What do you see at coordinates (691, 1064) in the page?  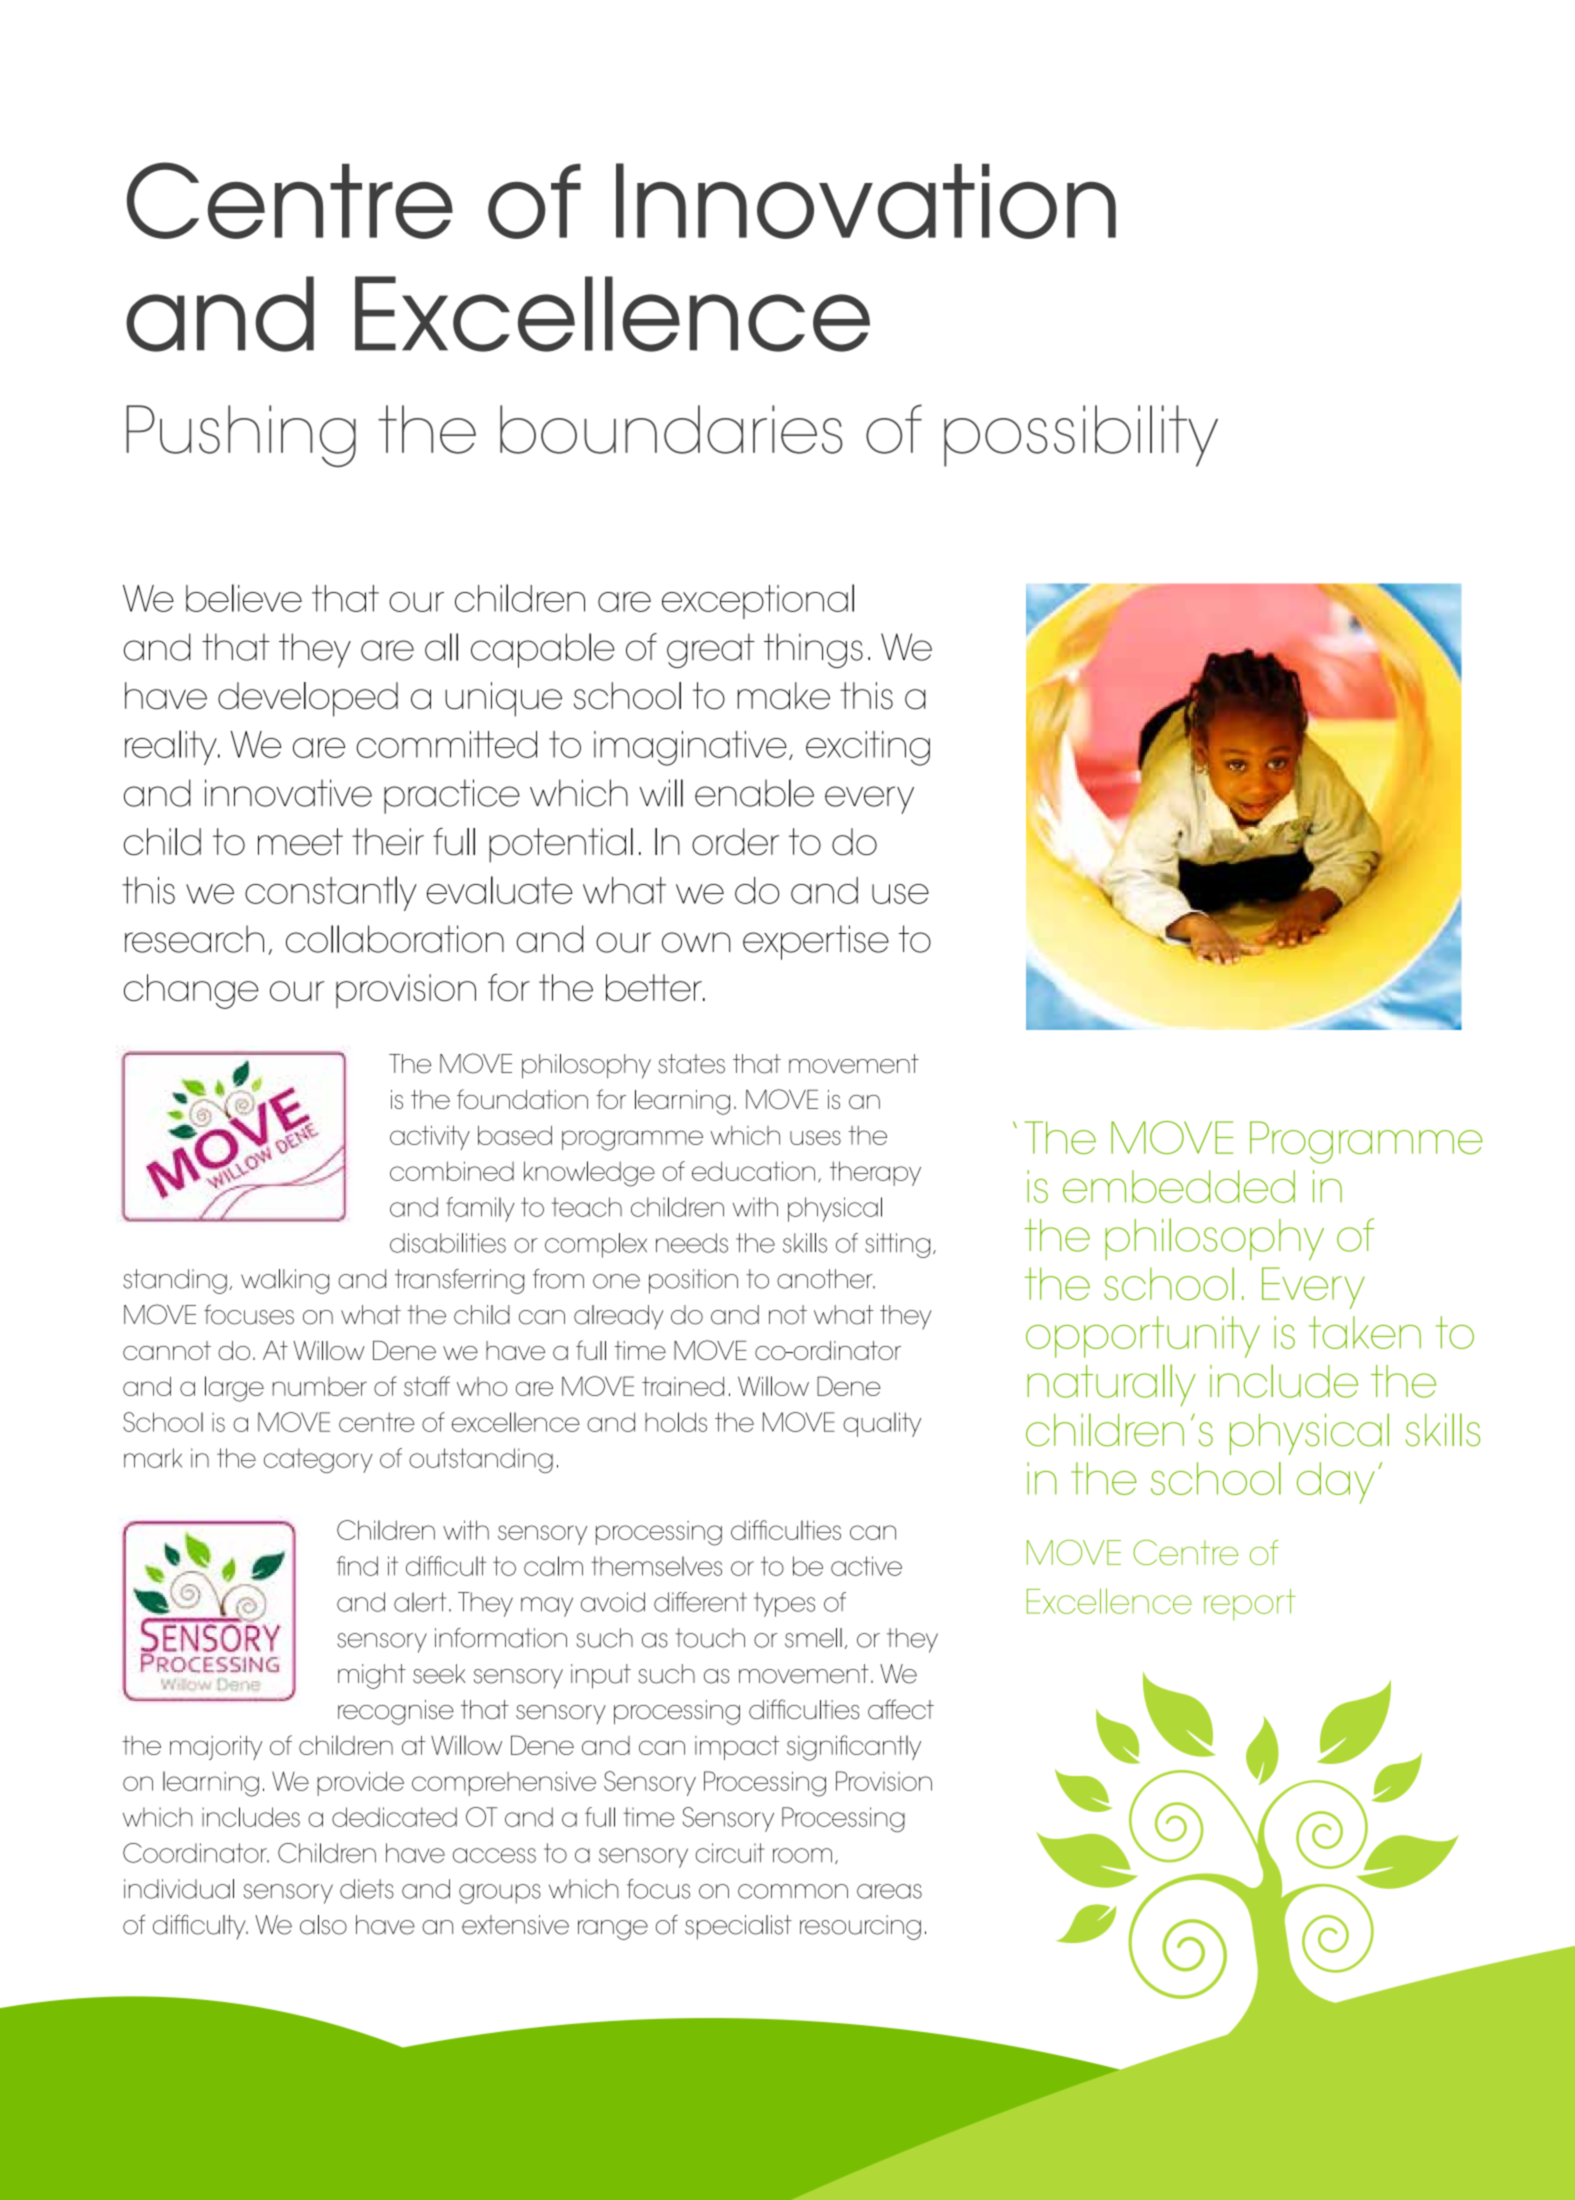 I see `states` at bounding box center [691, 1064].
